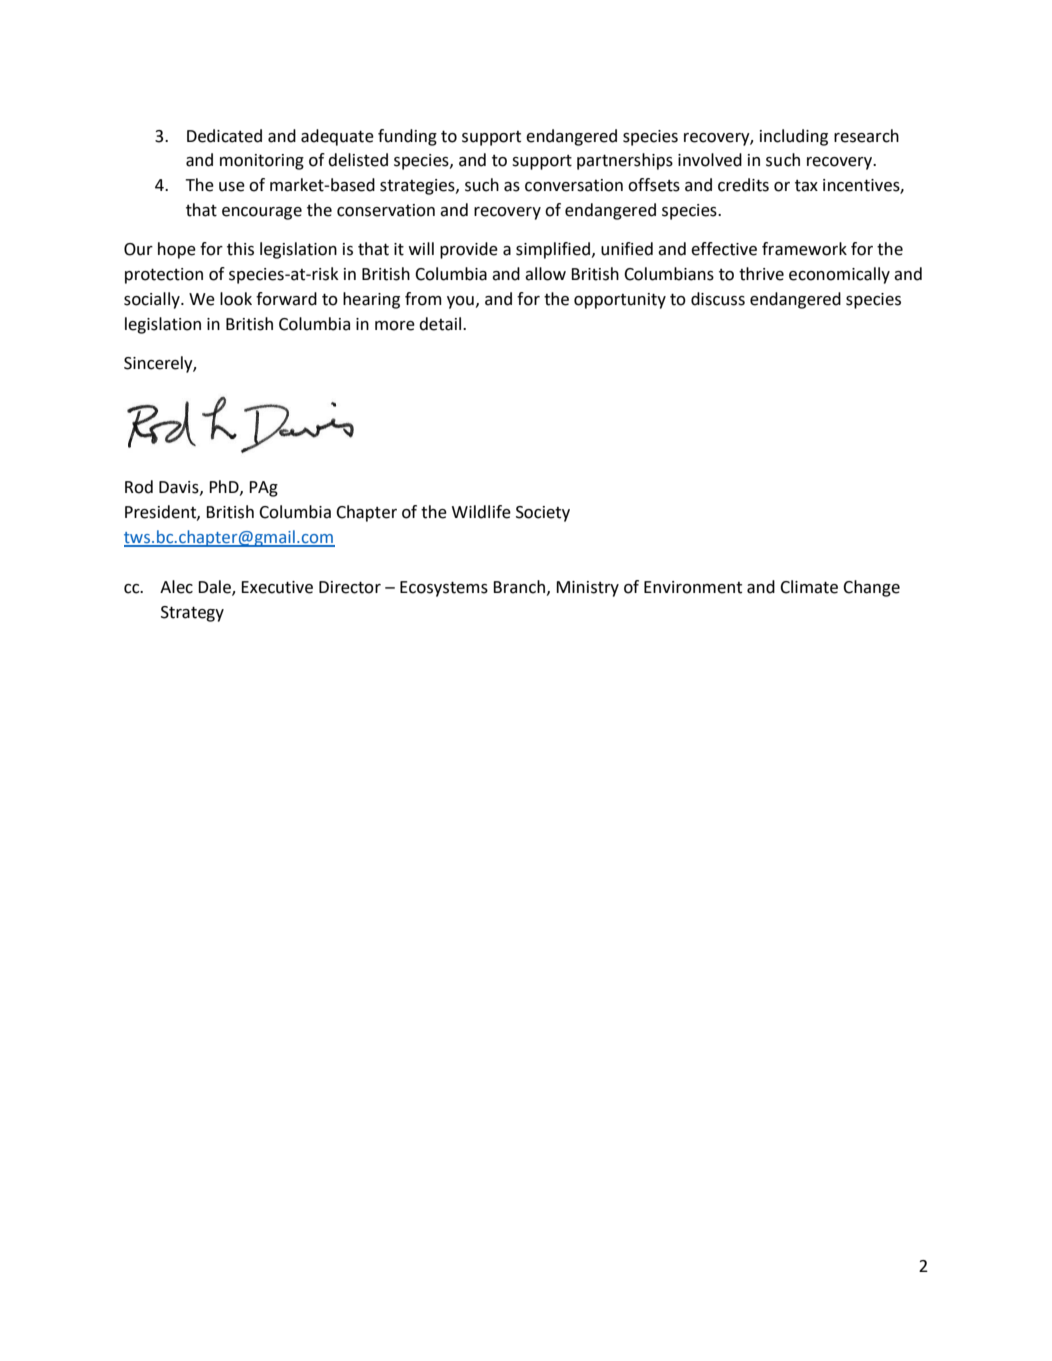  What do you see at coordinates (215, 588) in the screenshot?
I see `Dale` at bounding box center [215, 588].
